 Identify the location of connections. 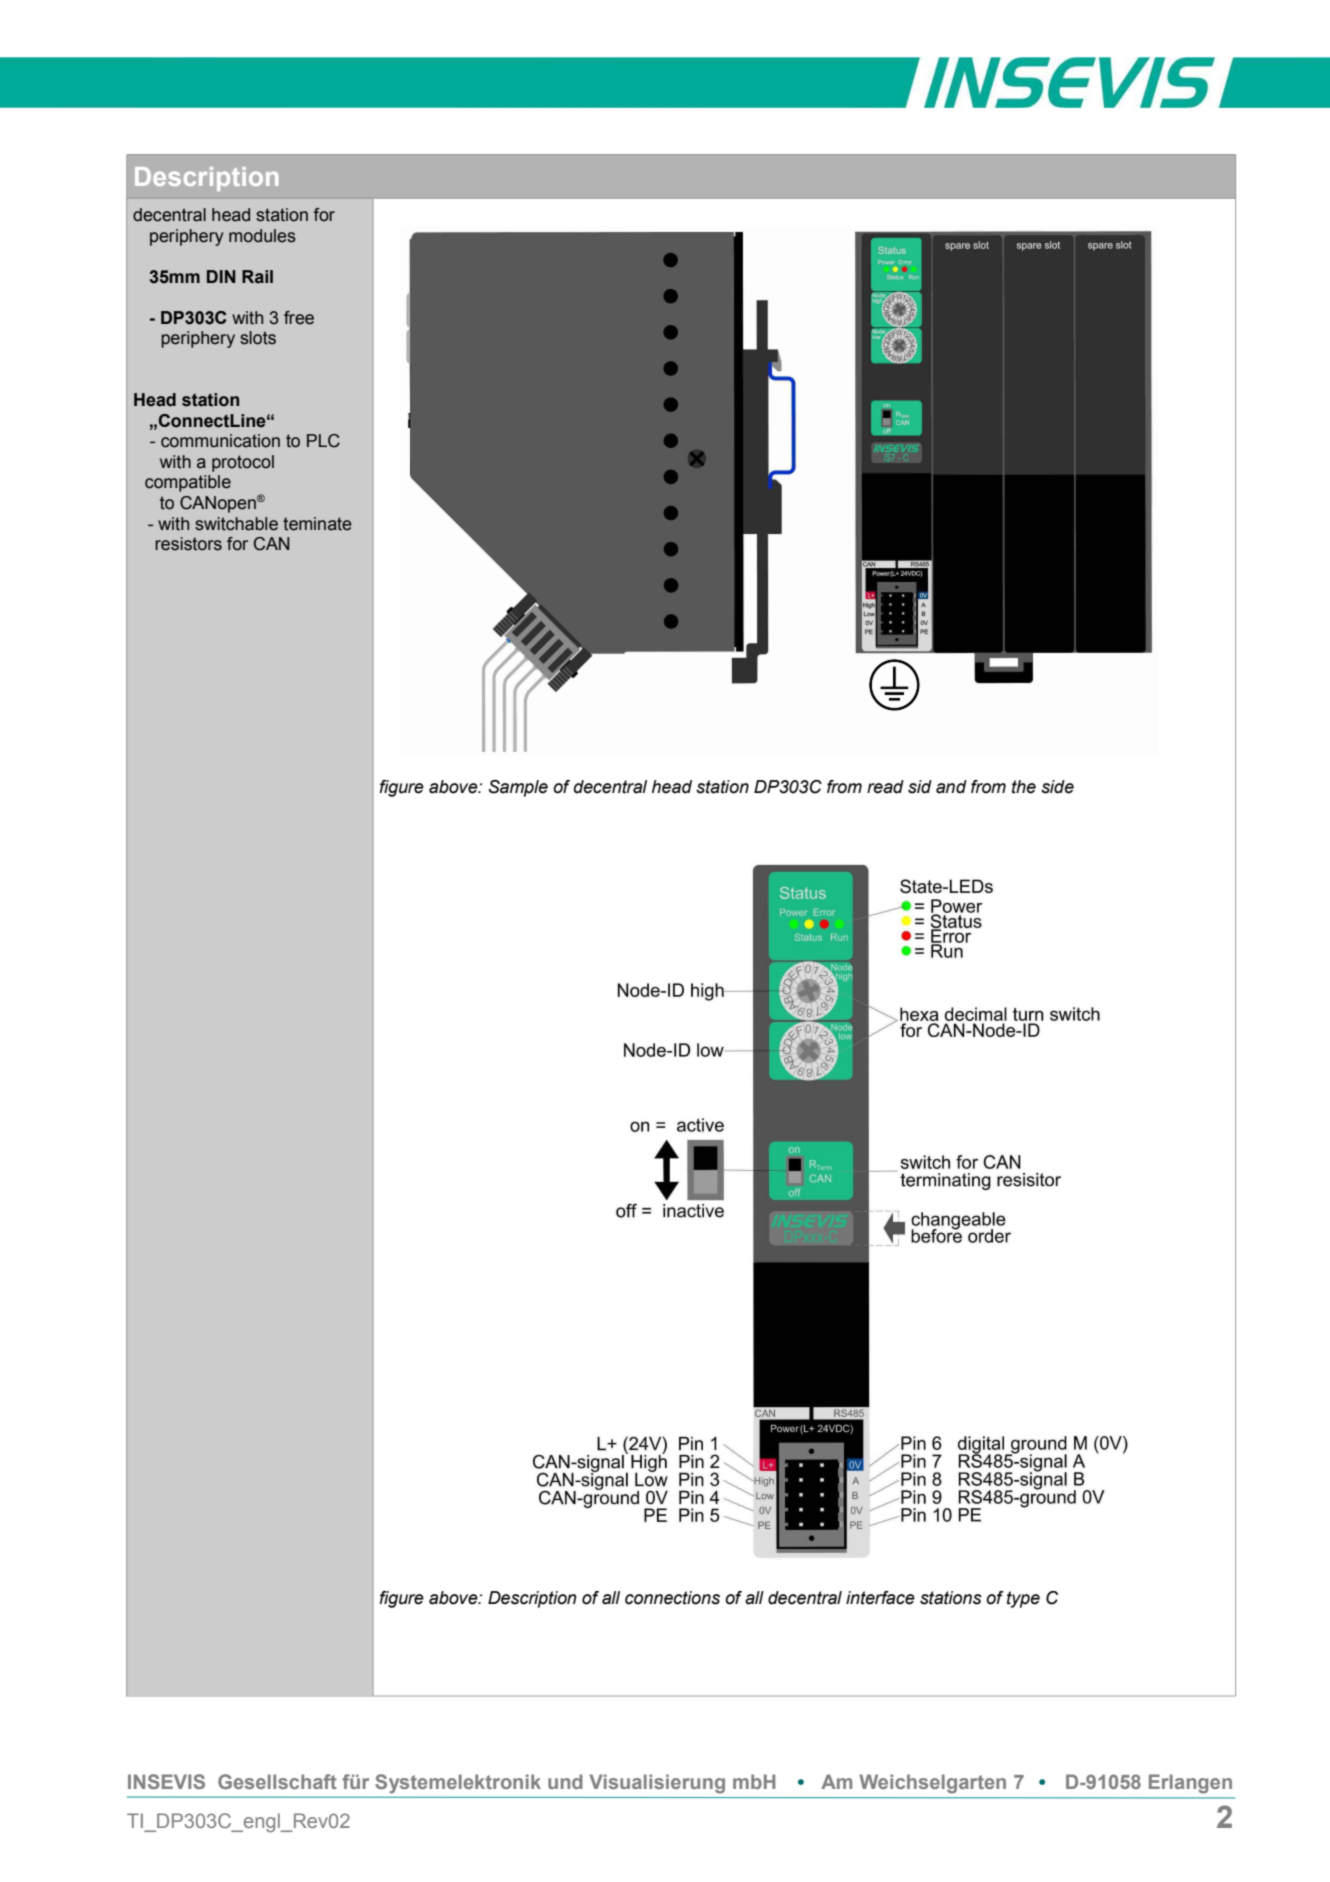
(672, 1598).
